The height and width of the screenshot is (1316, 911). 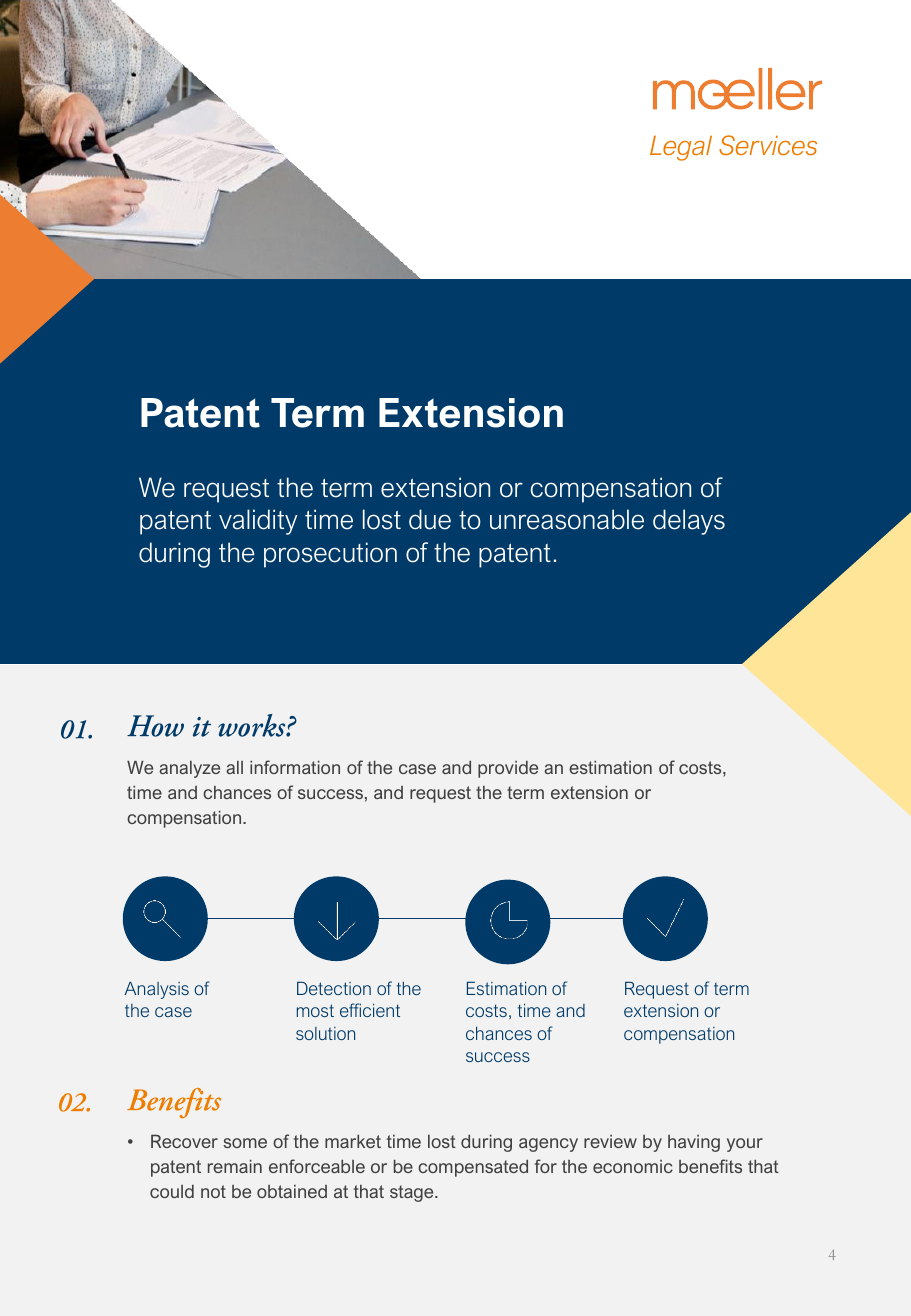 I want to click on benefits, so click(x=710, y=1166).
